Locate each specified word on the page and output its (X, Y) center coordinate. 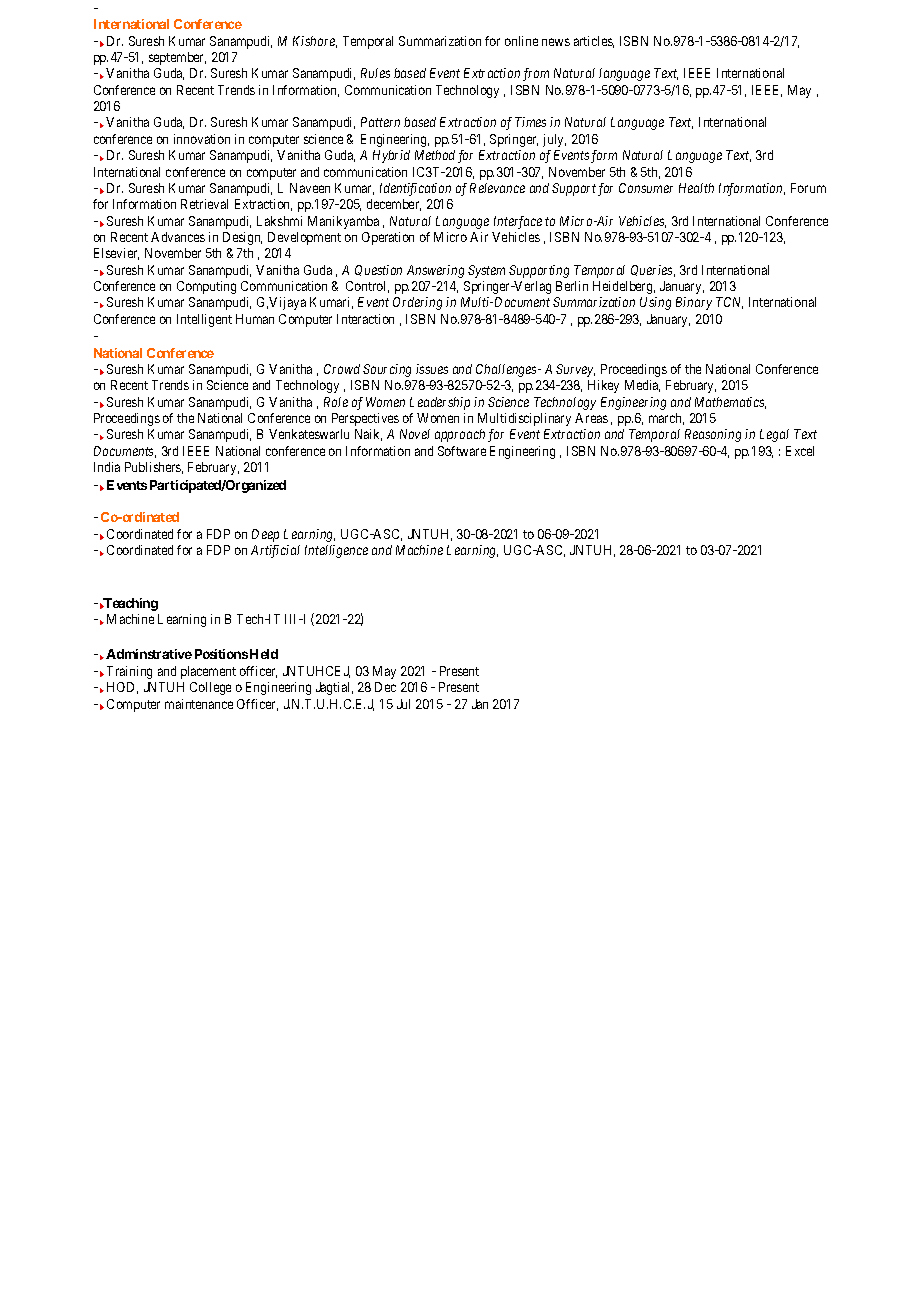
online (521, 41)
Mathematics (730, 403)
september (177, 58)
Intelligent (204, 320)
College (210, 688)
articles (594, 42)
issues (432, 369)
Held (264, 654)
